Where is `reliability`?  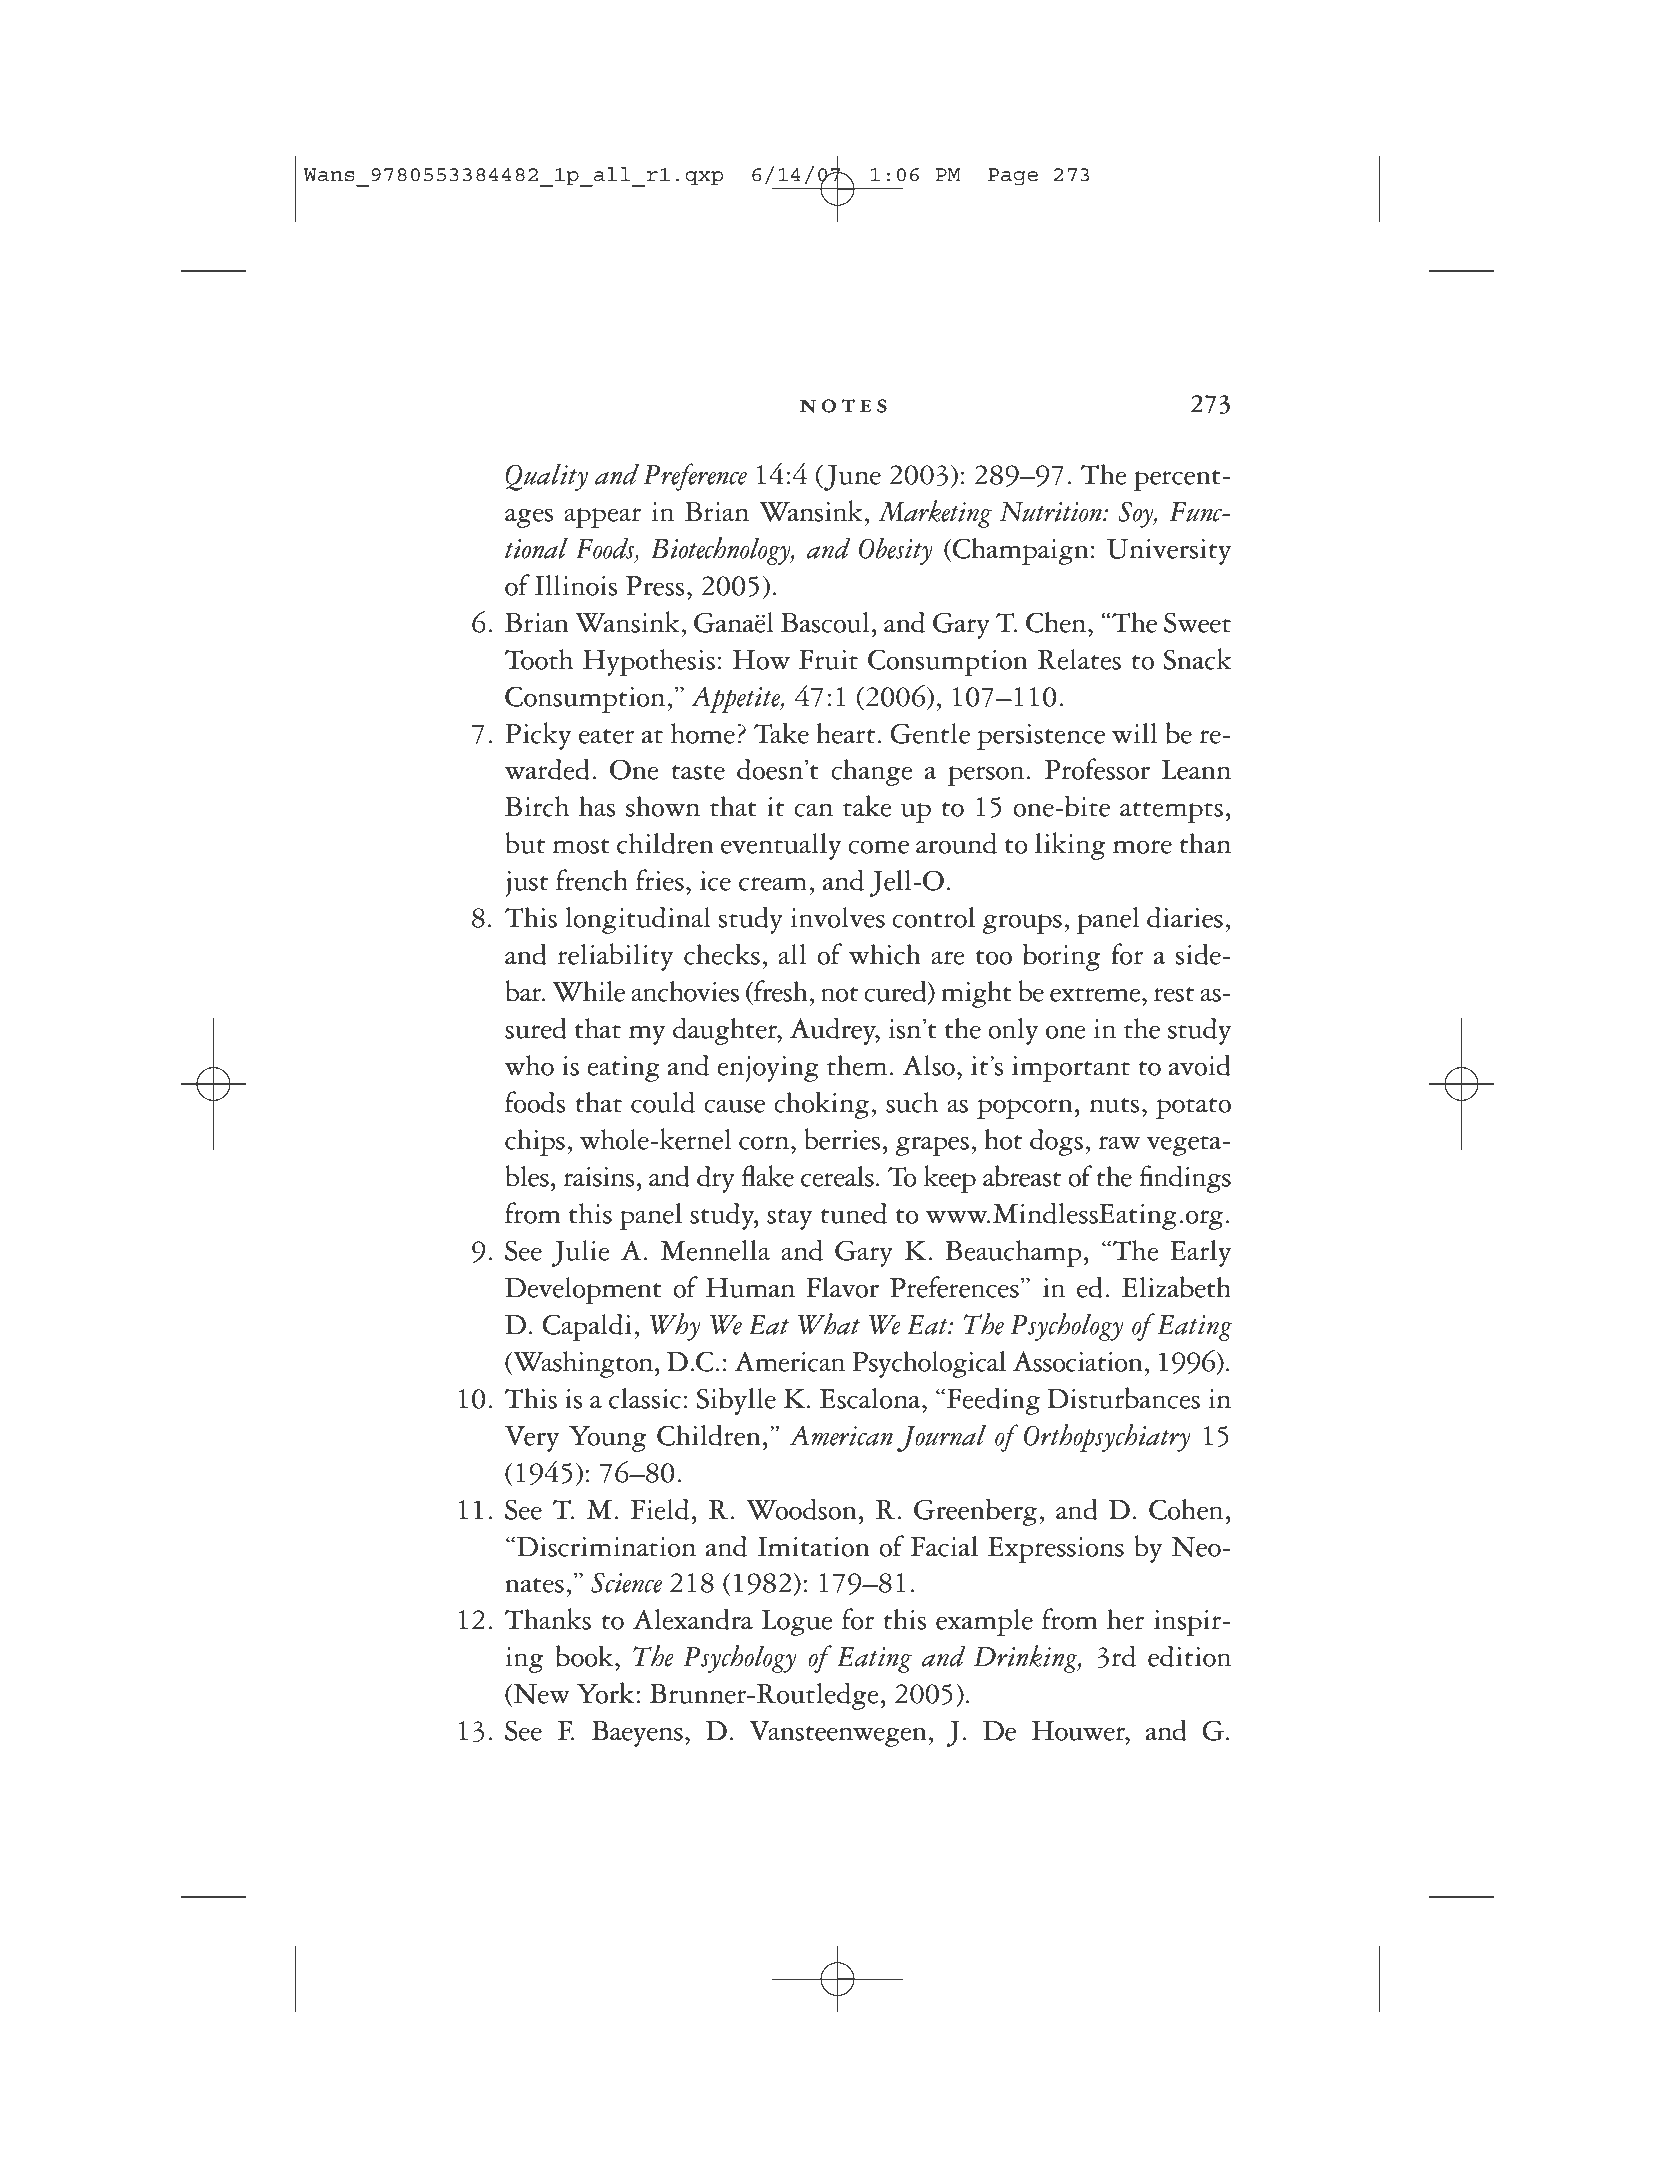 reliability is located at coordinates (615, 957).
